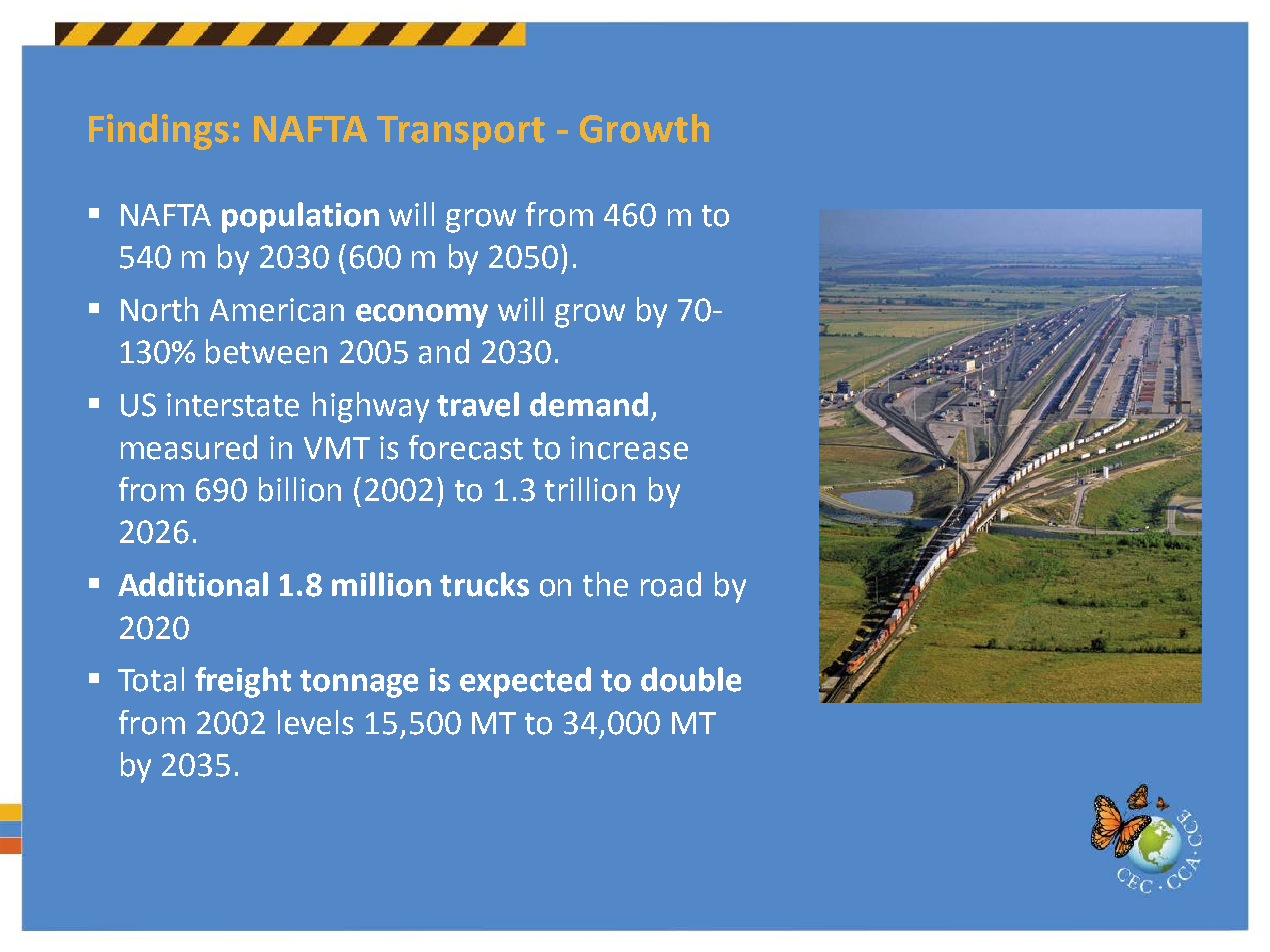  Describe the element at coordinates (151, 679) in the document. I see `Total` at that location.
